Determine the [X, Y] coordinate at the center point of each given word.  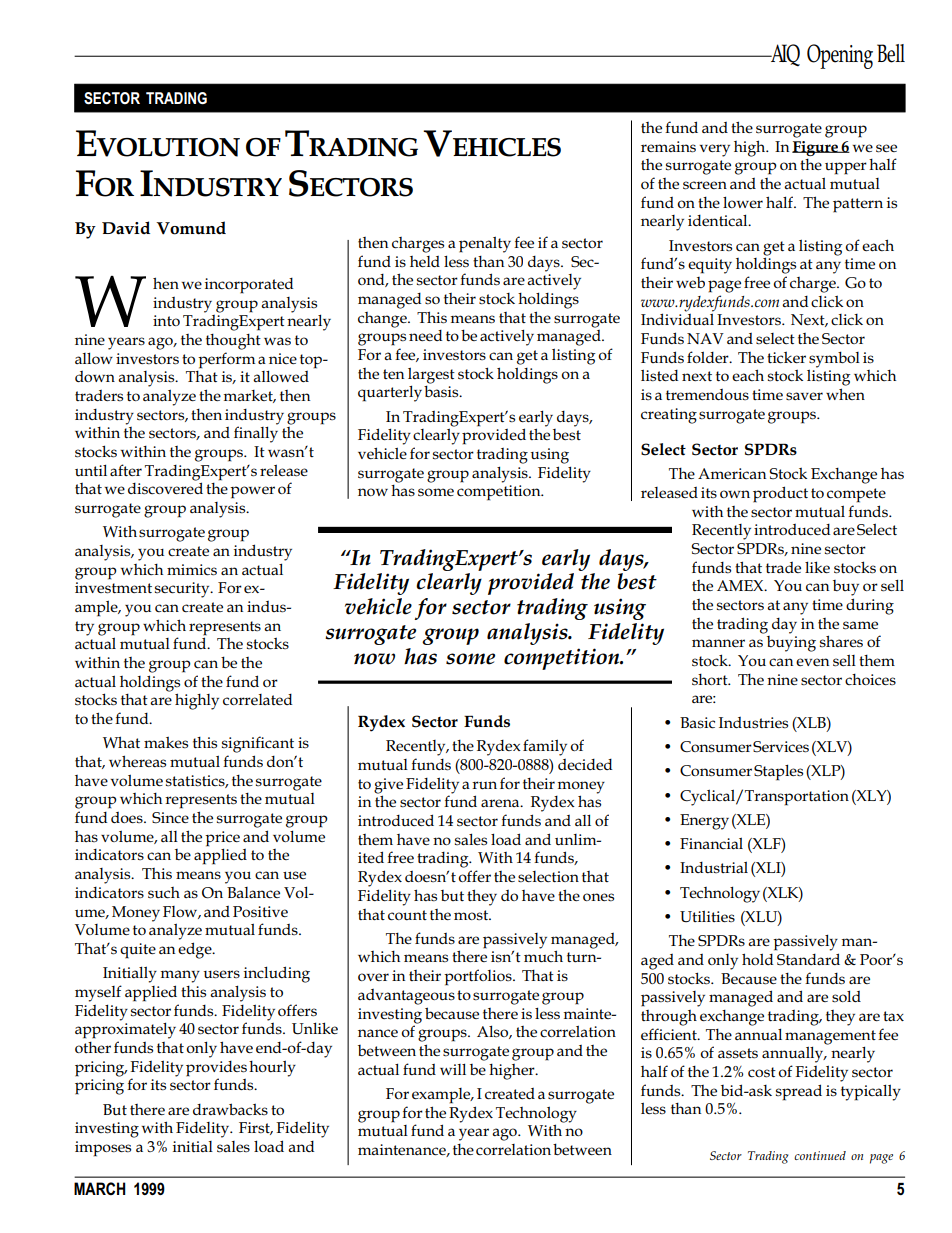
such [164, 893]
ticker [786, 357]
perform [226, 360]
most [472, 915]
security [183, 590]
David [126, 228]
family [545, 747]
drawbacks [230, 1109]
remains [668, 147]
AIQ [784, 55]
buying [790, 642]
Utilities [707, 916]
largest [431, 376]
